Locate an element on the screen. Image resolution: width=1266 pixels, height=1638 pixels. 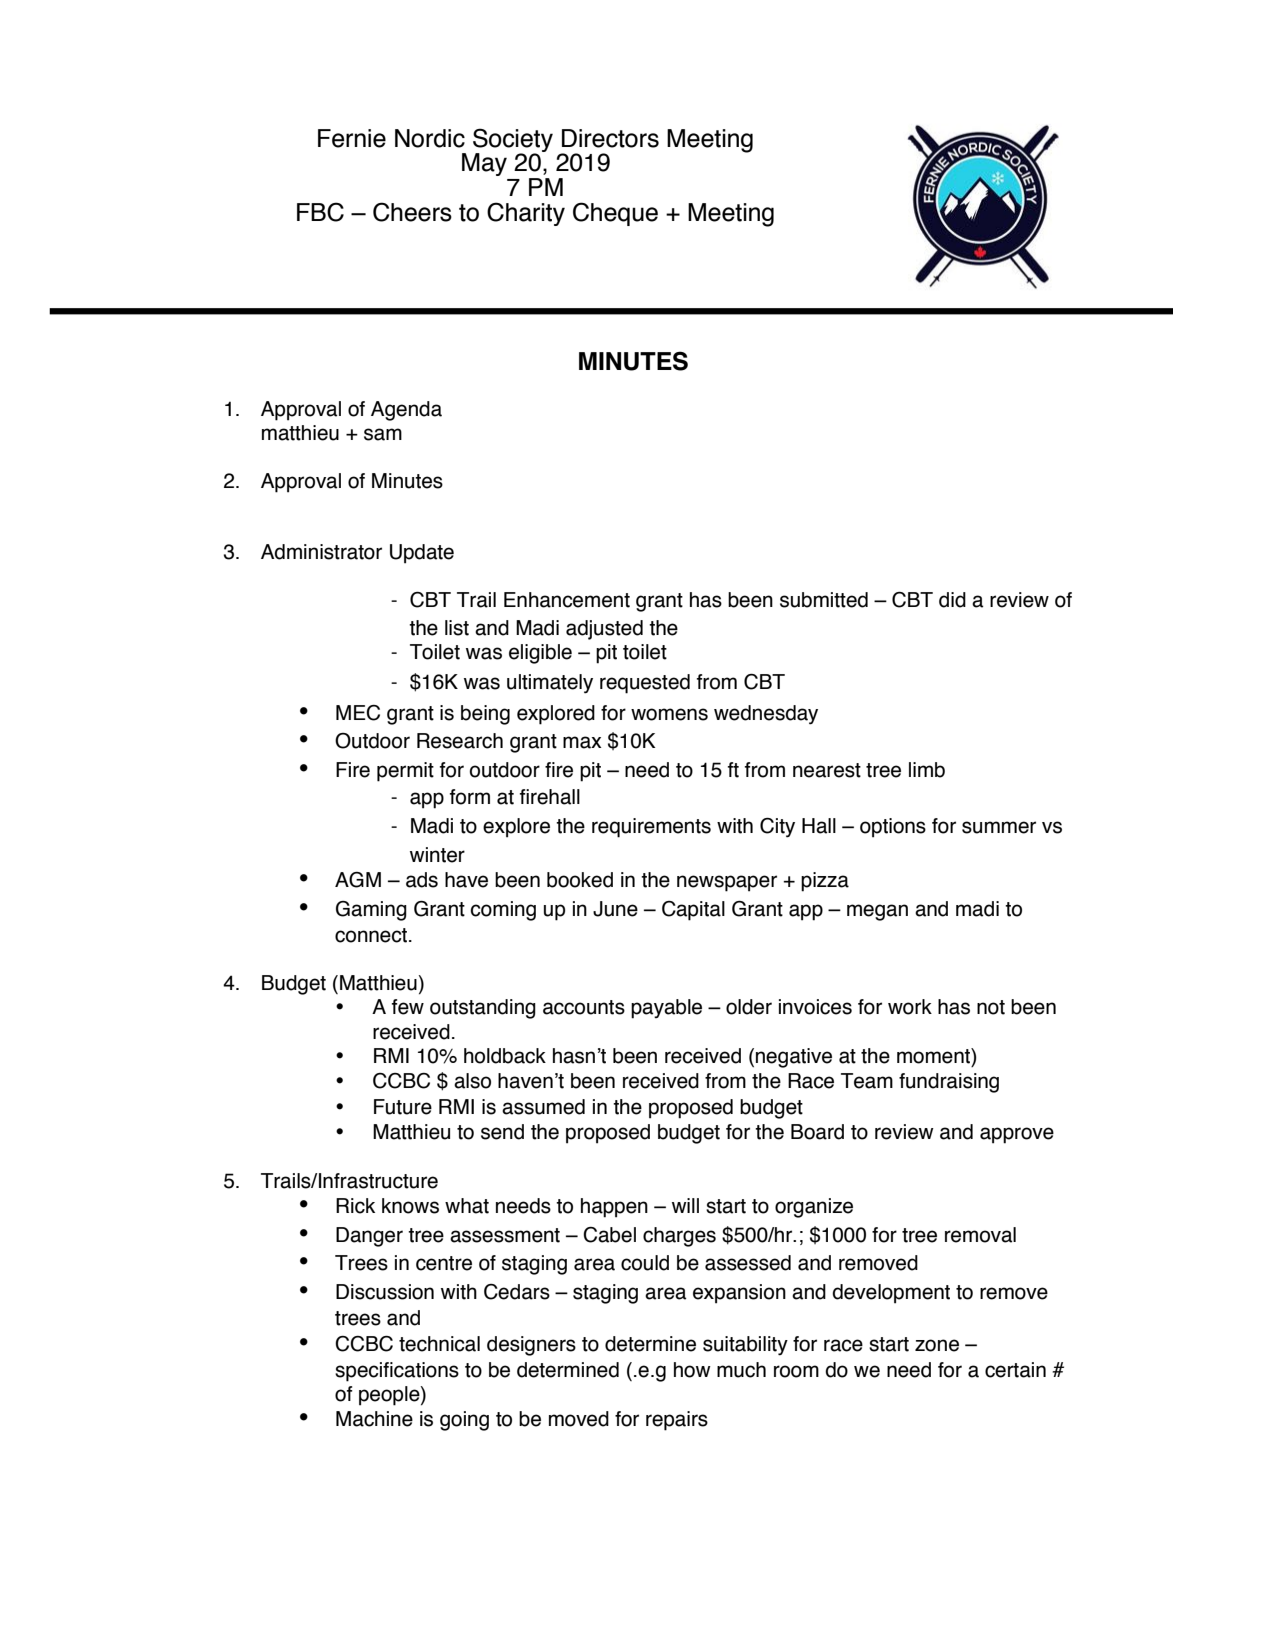
fundraising is located at coordinates (949, 1083).
